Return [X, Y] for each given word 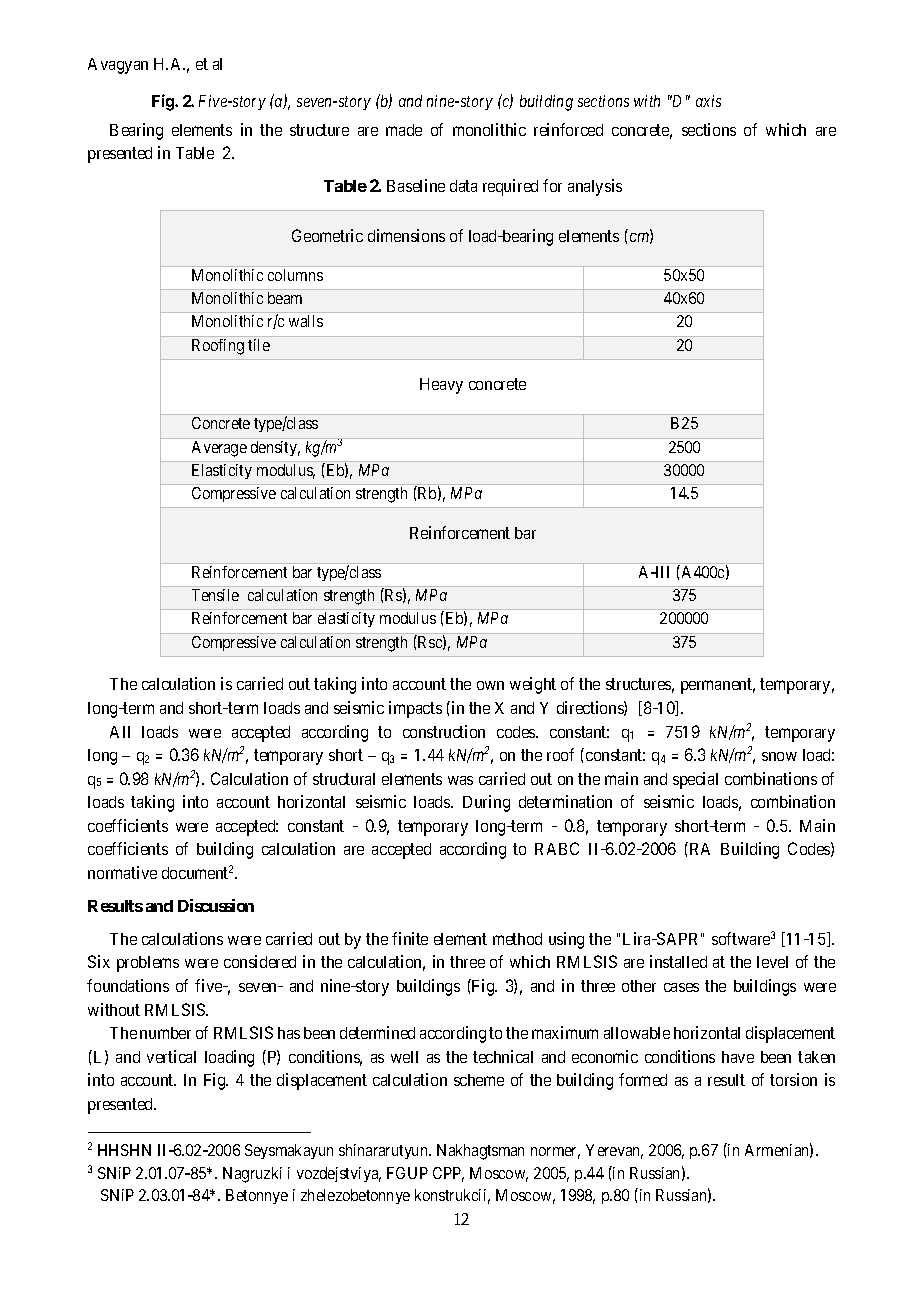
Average [219, 449]
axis [708, 101]
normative [122, 872]
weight [533, 685]
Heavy [441, 386]
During [486, 803]
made [404, 130]
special [695, 780]
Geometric [327, 235]
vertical [171, 1056]
